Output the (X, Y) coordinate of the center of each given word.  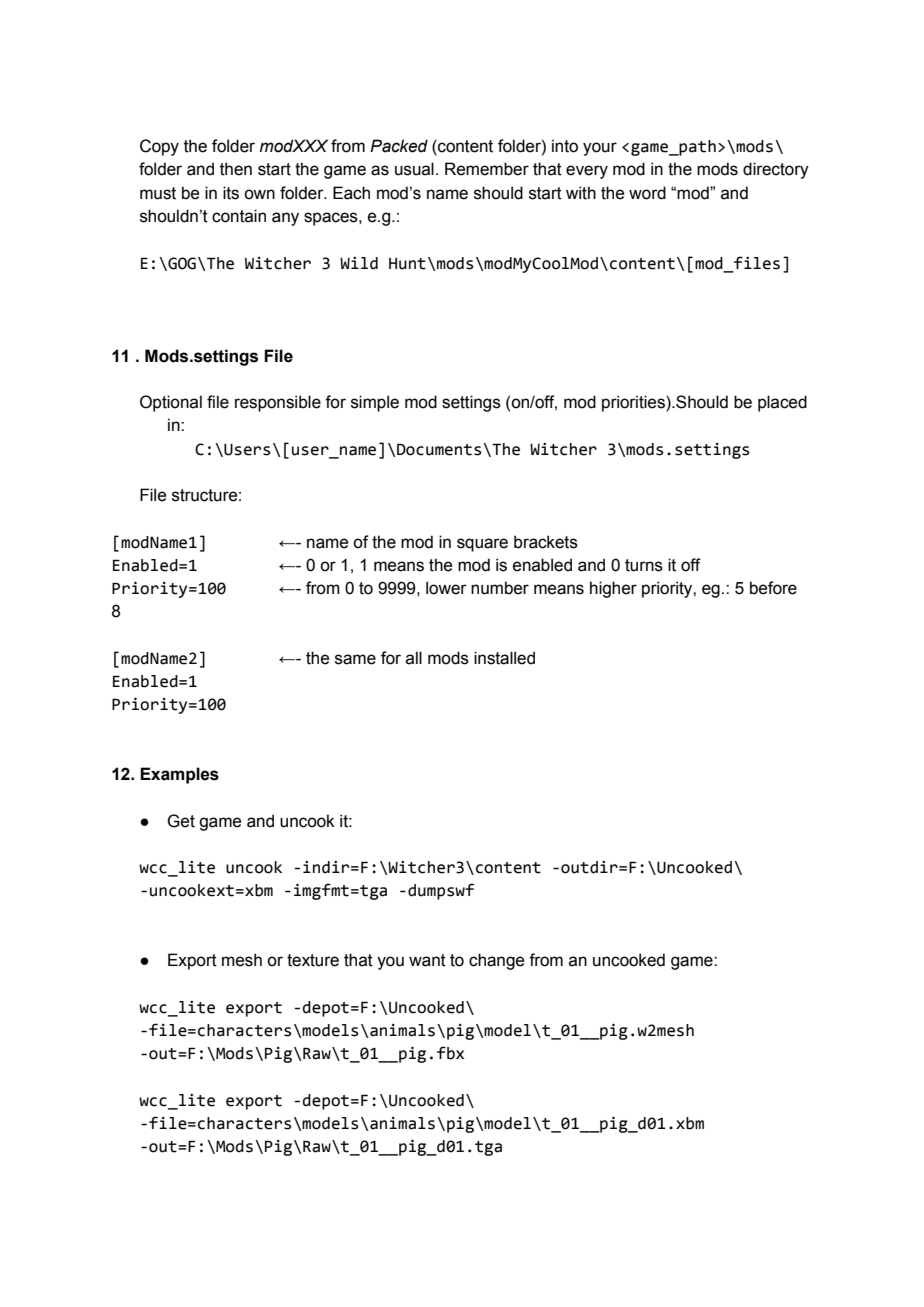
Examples (179, 775)
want (427, 960)
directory (776, 170)
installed (504, 658)
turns (644, 565)
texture (313, 960)
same (355, 659)
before (773, 588)
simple (375, 403)
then (236, 169)
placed (782, 403)
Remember (487, 169)
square (482, 545)
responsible (278, 403)
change (496, 961)
